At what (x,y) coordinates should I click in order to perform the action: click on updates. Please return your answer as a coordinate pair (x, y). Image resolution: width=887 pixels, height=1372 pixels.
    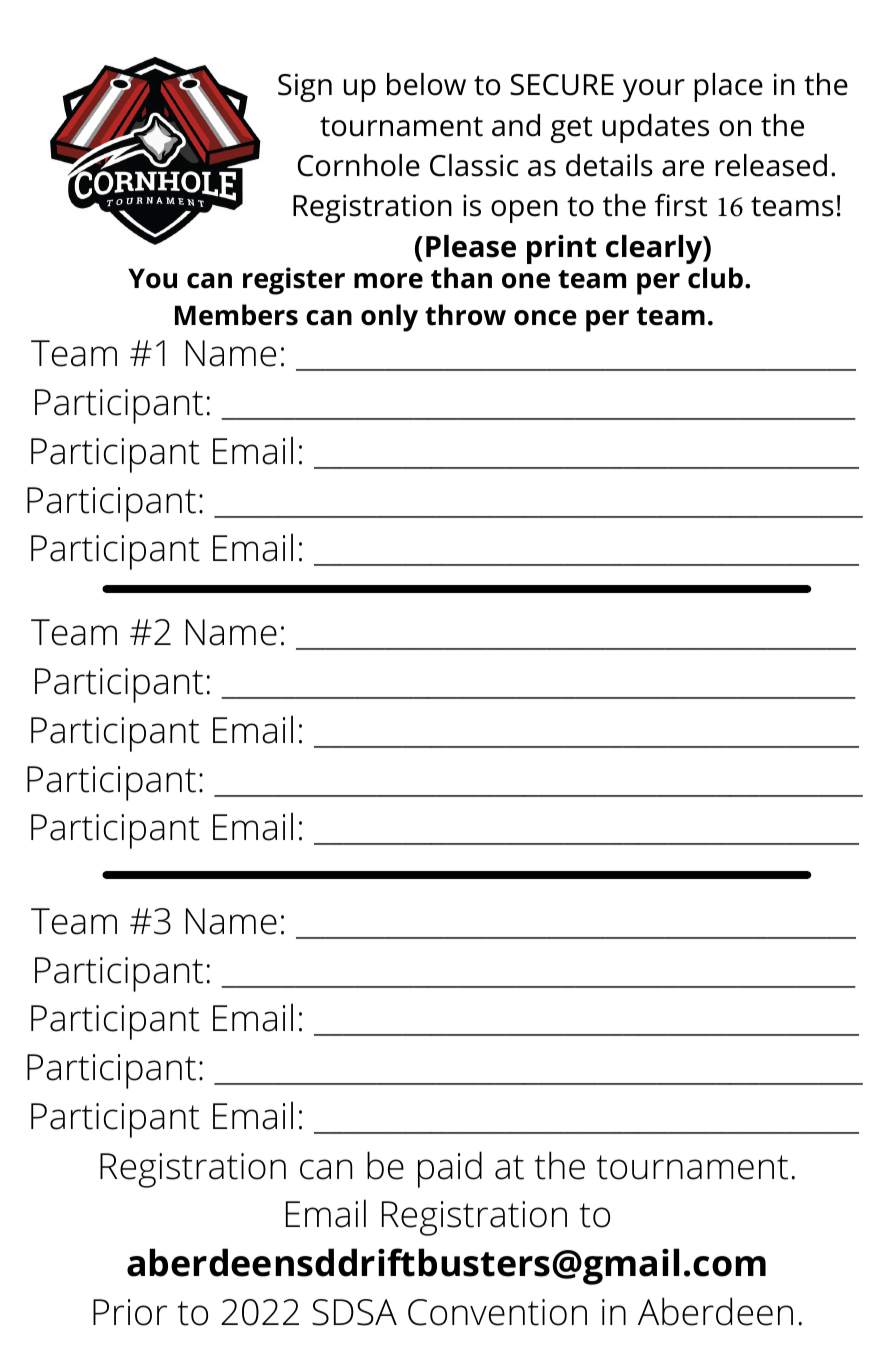
    Looking at the image, I should click on (655, 128).
